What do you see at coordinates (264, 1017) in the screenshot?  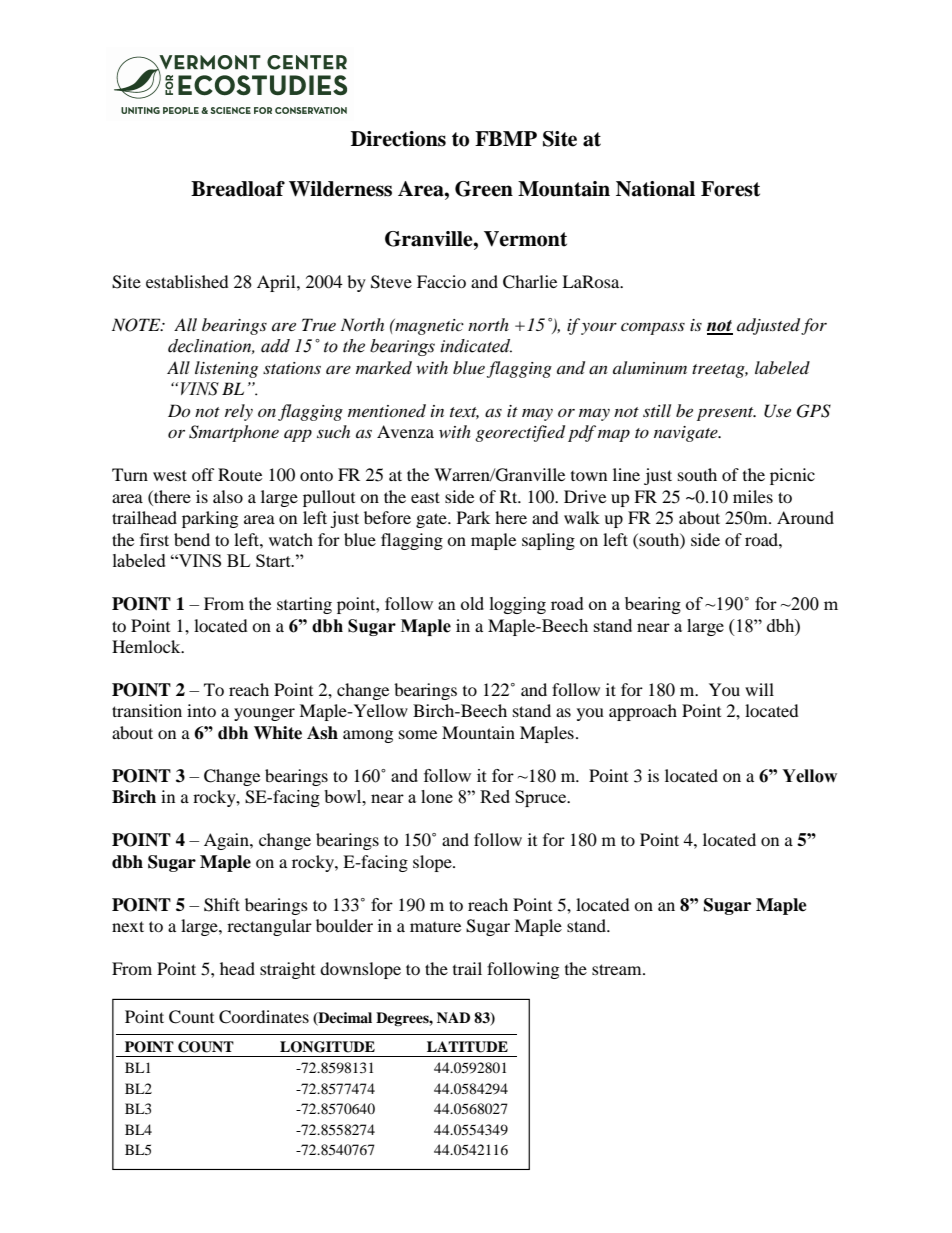 I see `Coordinates` at bounding box center [264, 1017].
